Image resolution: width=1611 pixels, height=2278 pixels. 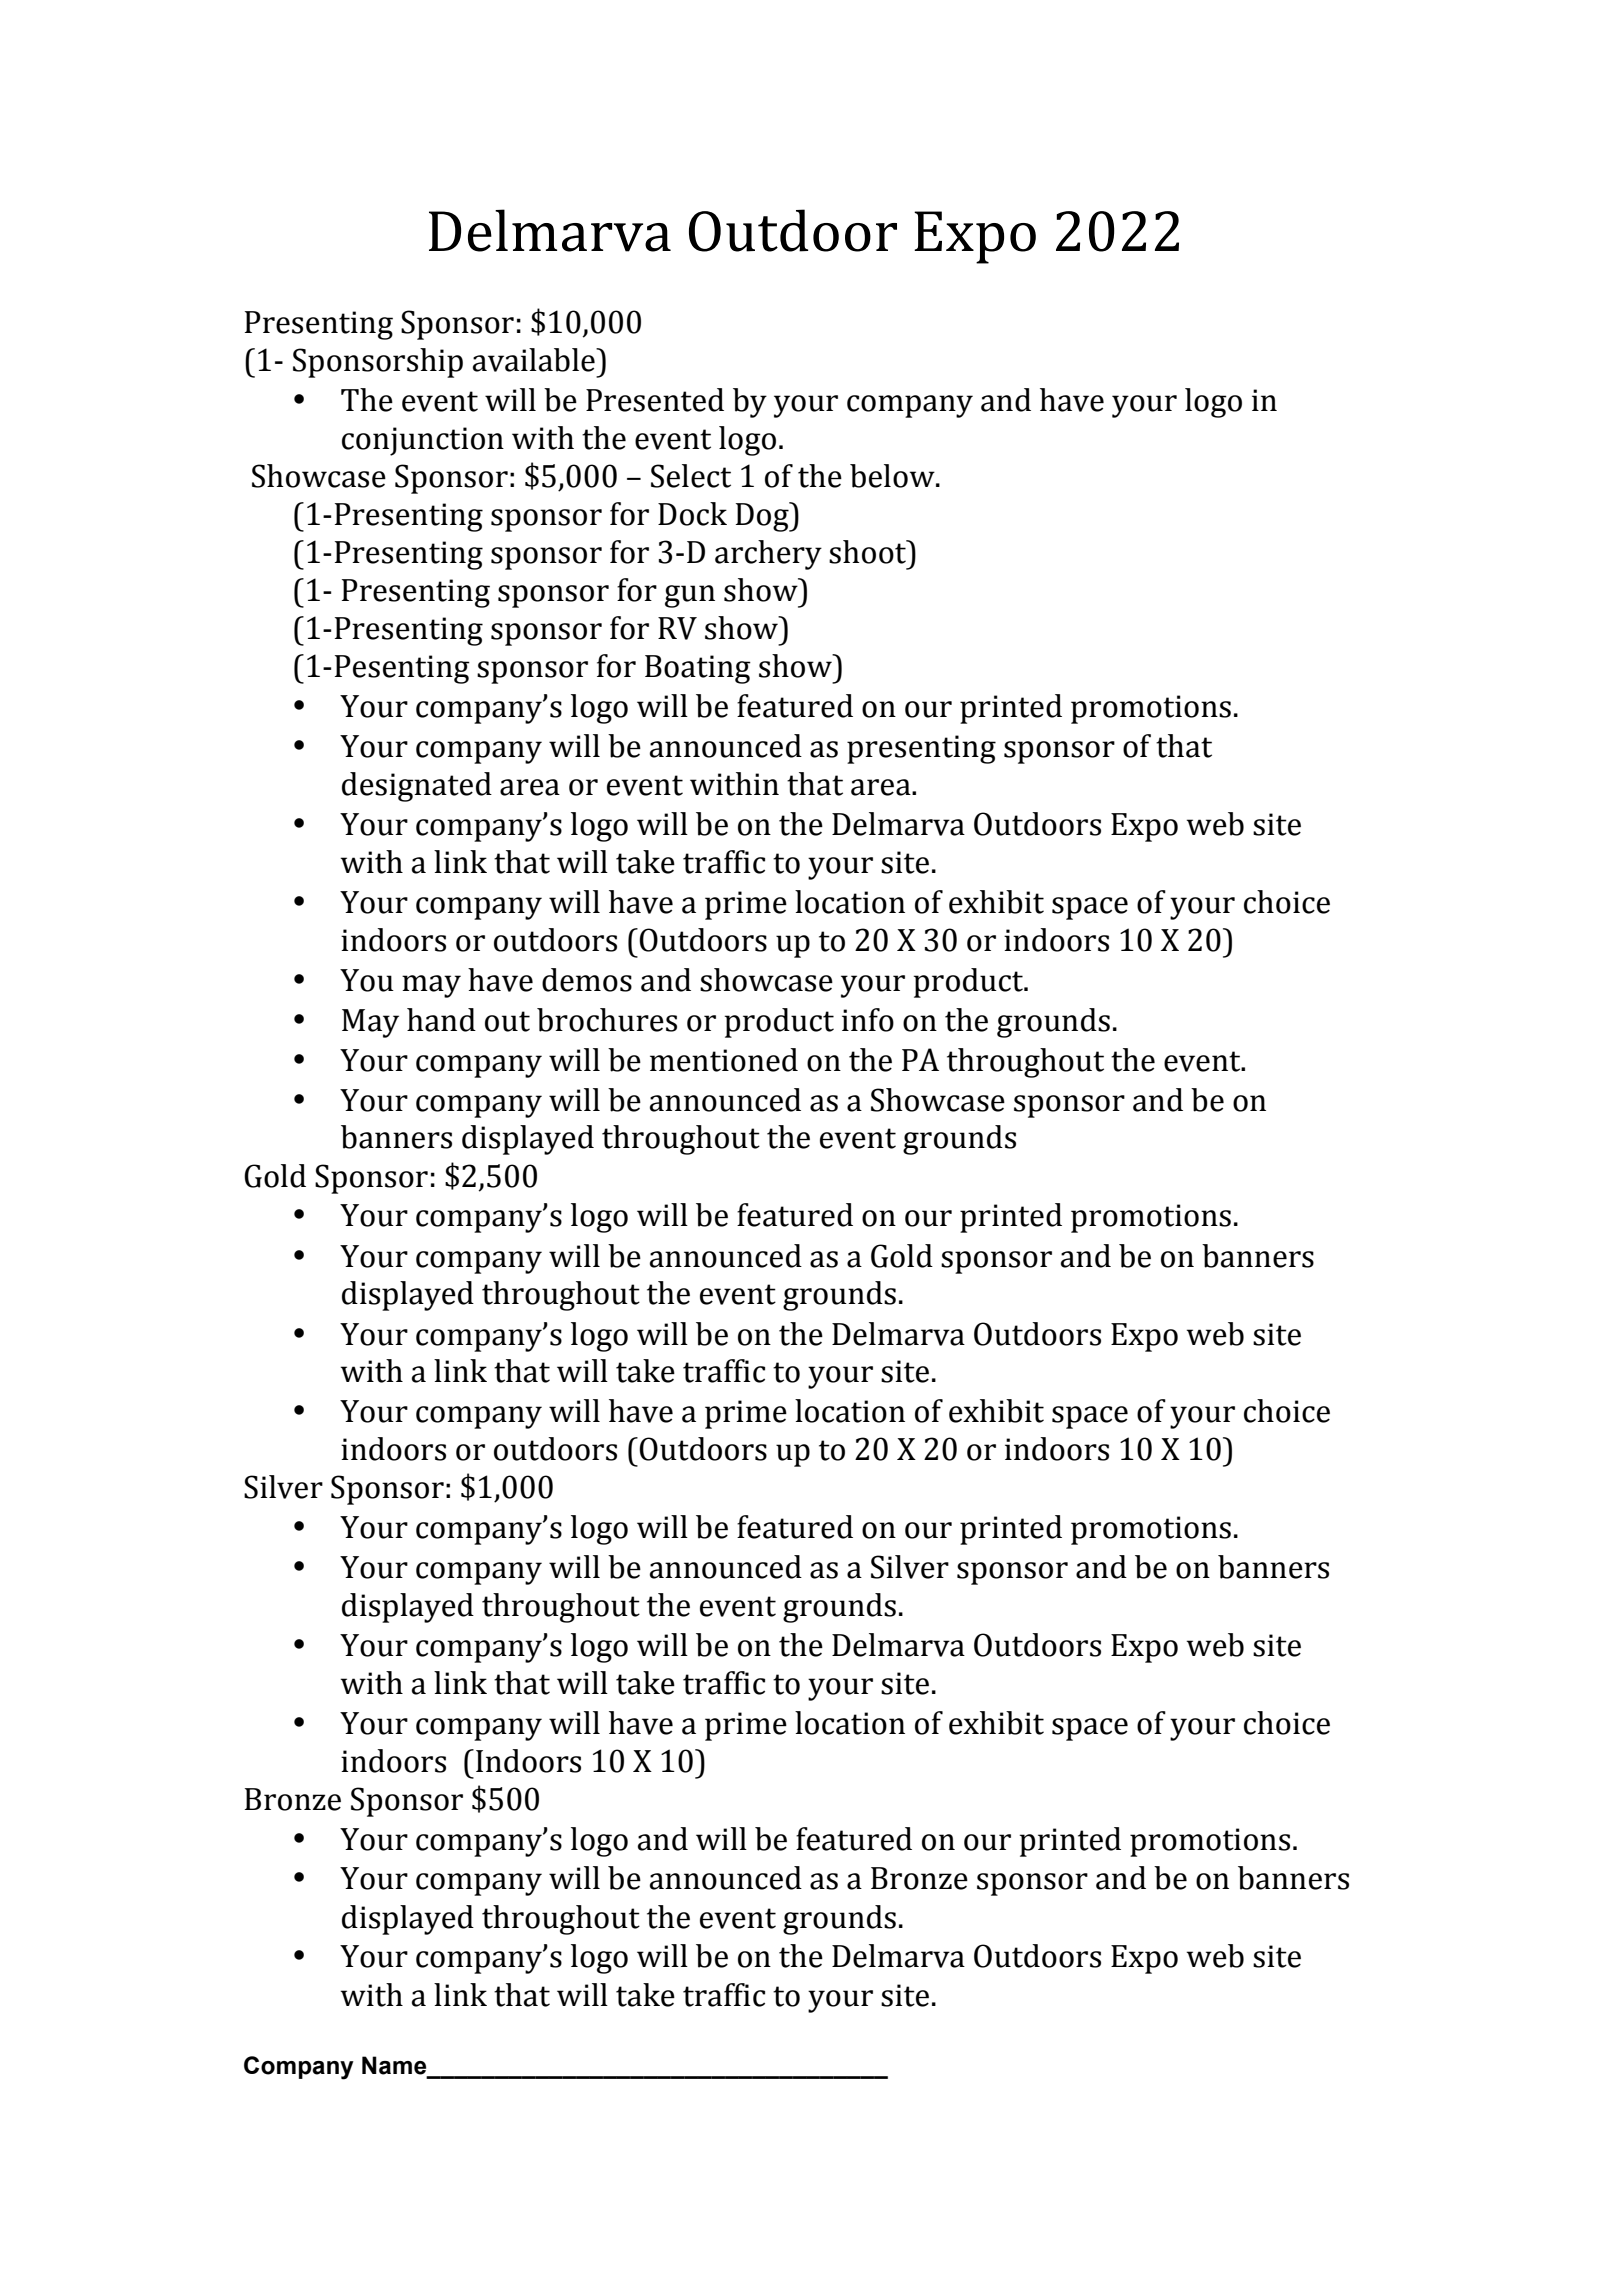 What do you see at coordinates (690, 596) in the screenshot?
I see `gun` at bounding box center [690, 596].
